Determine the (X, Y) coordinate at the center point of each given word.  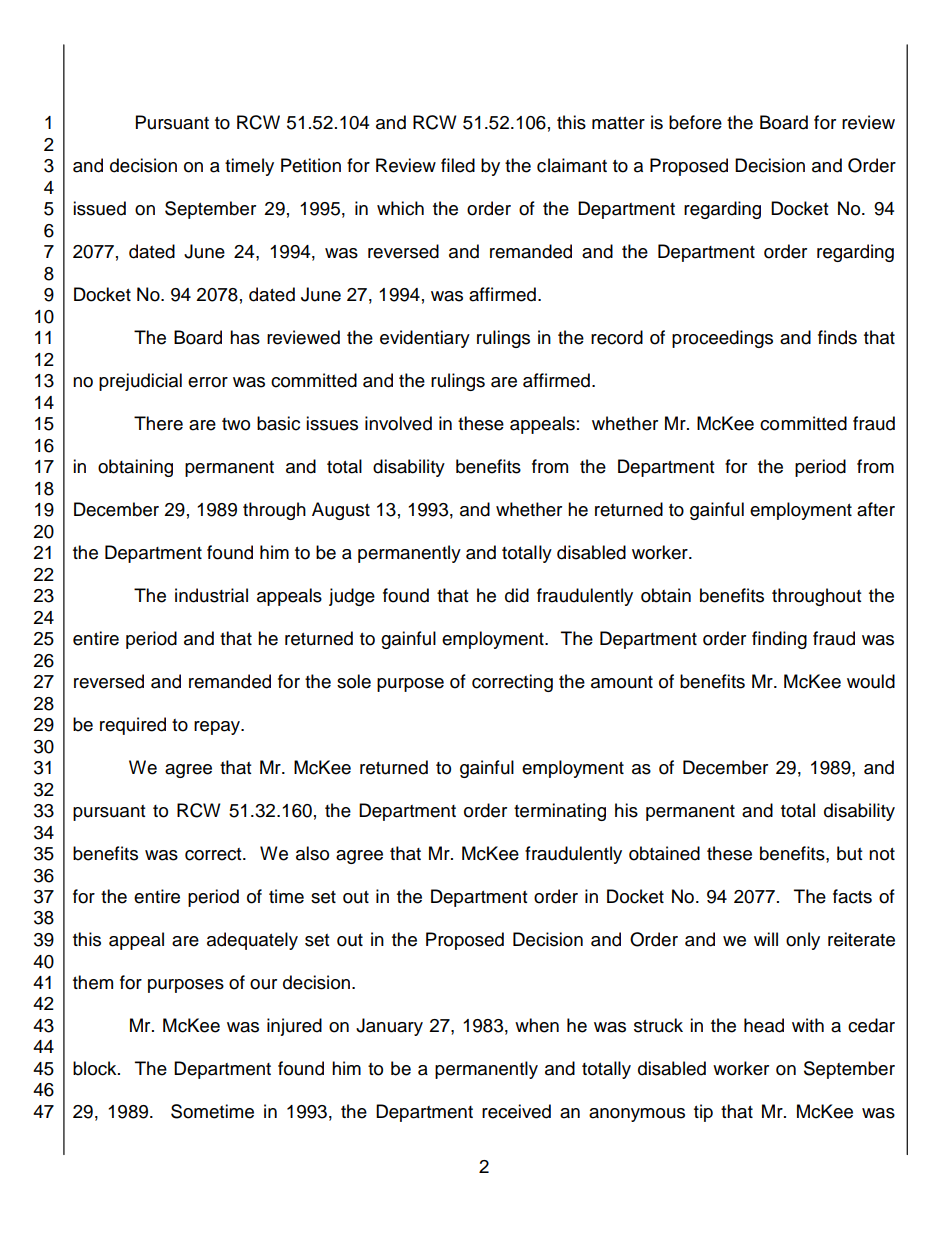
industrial (211, 595)
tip (703, 1113)
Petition (311, 165)
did (517, 595)
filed (458, 165)
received (516, 1111)
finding (779, 640)
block (96, 1068)
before (695, 122)
